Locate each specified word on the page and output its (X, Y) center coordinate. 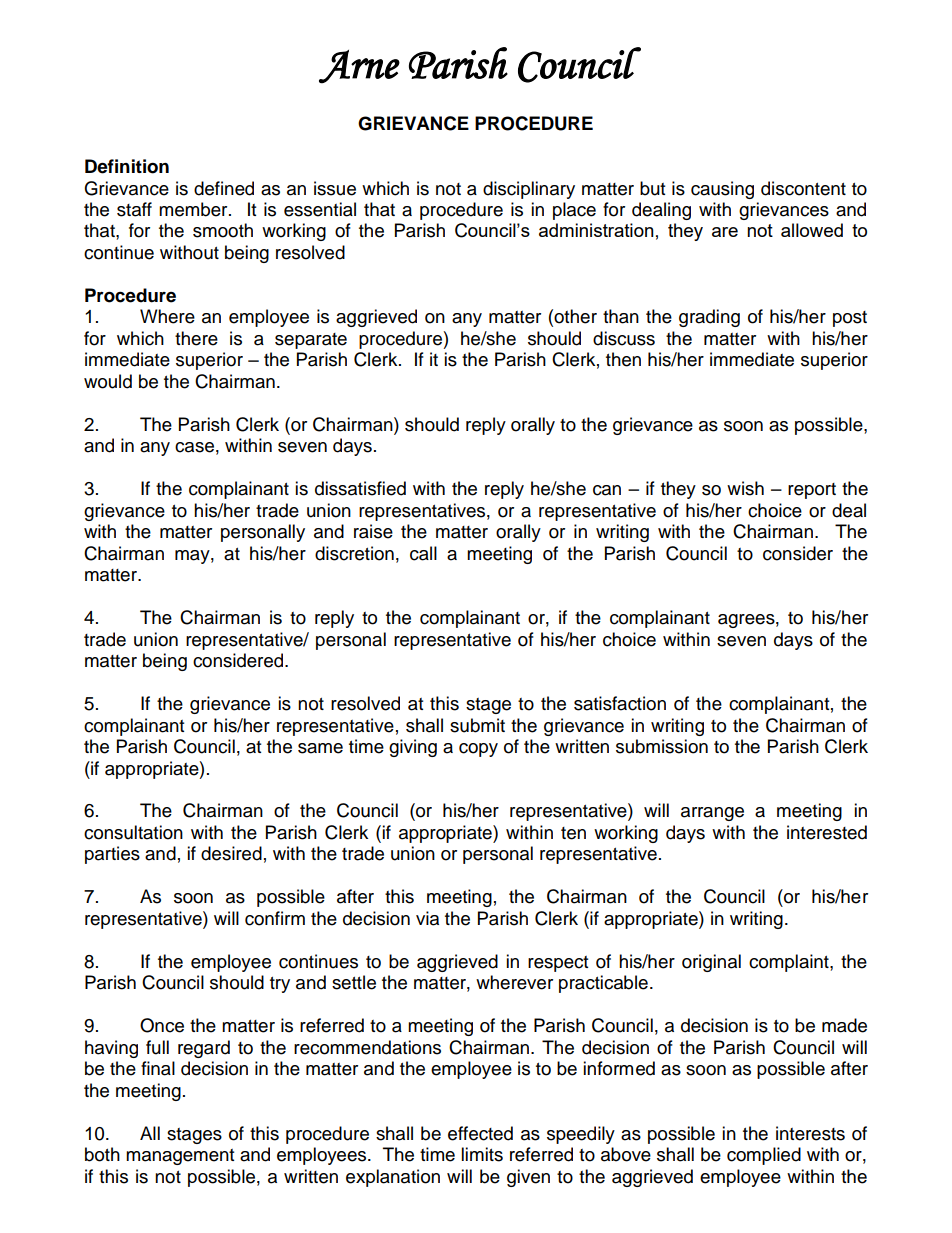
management (180, 1157)
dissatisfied (360, 488)
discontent (803, 188)
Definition (127, 166)
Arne (359, 67)
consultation (133, 832)
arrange (712, 814)
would (108, 381)
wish (745, 488)
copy (478, 750)
